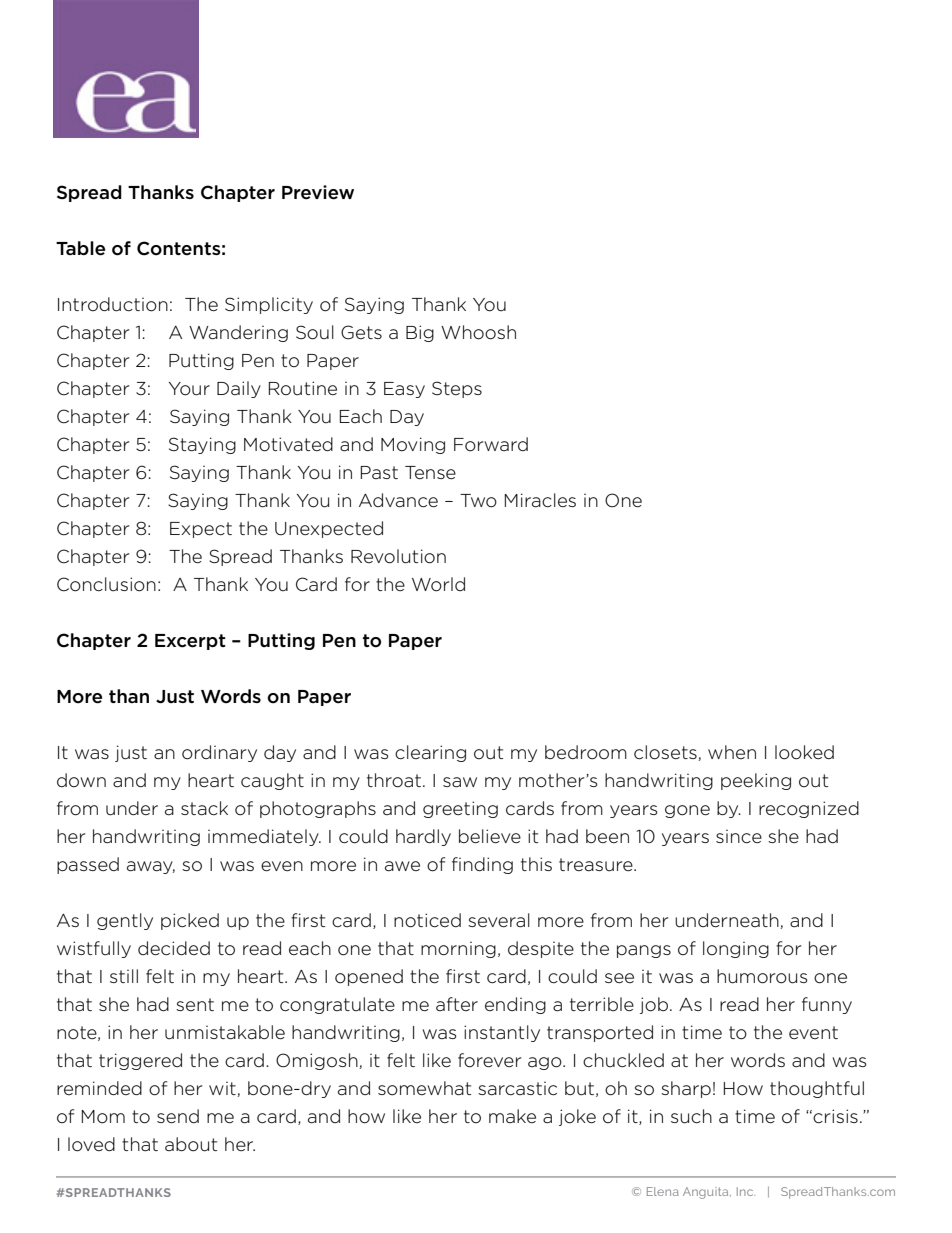 The height and width of the screenshot is (1233, 952). I want to click on Conclusion, so click(106, 584).
